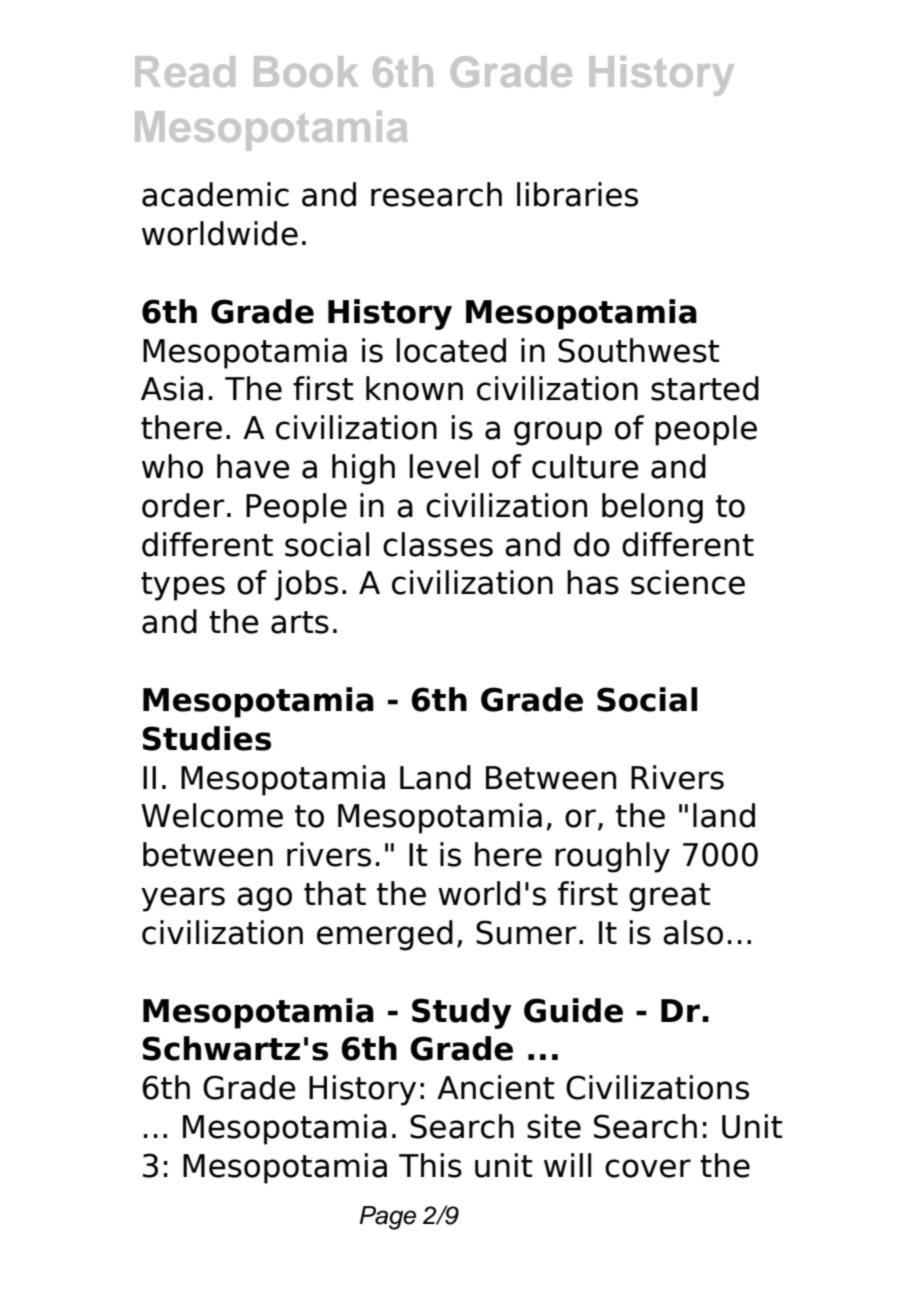 Image resolution: width=924 pixels, height=1303 pixels. I want to click on Southwest, so click(639, 350).
